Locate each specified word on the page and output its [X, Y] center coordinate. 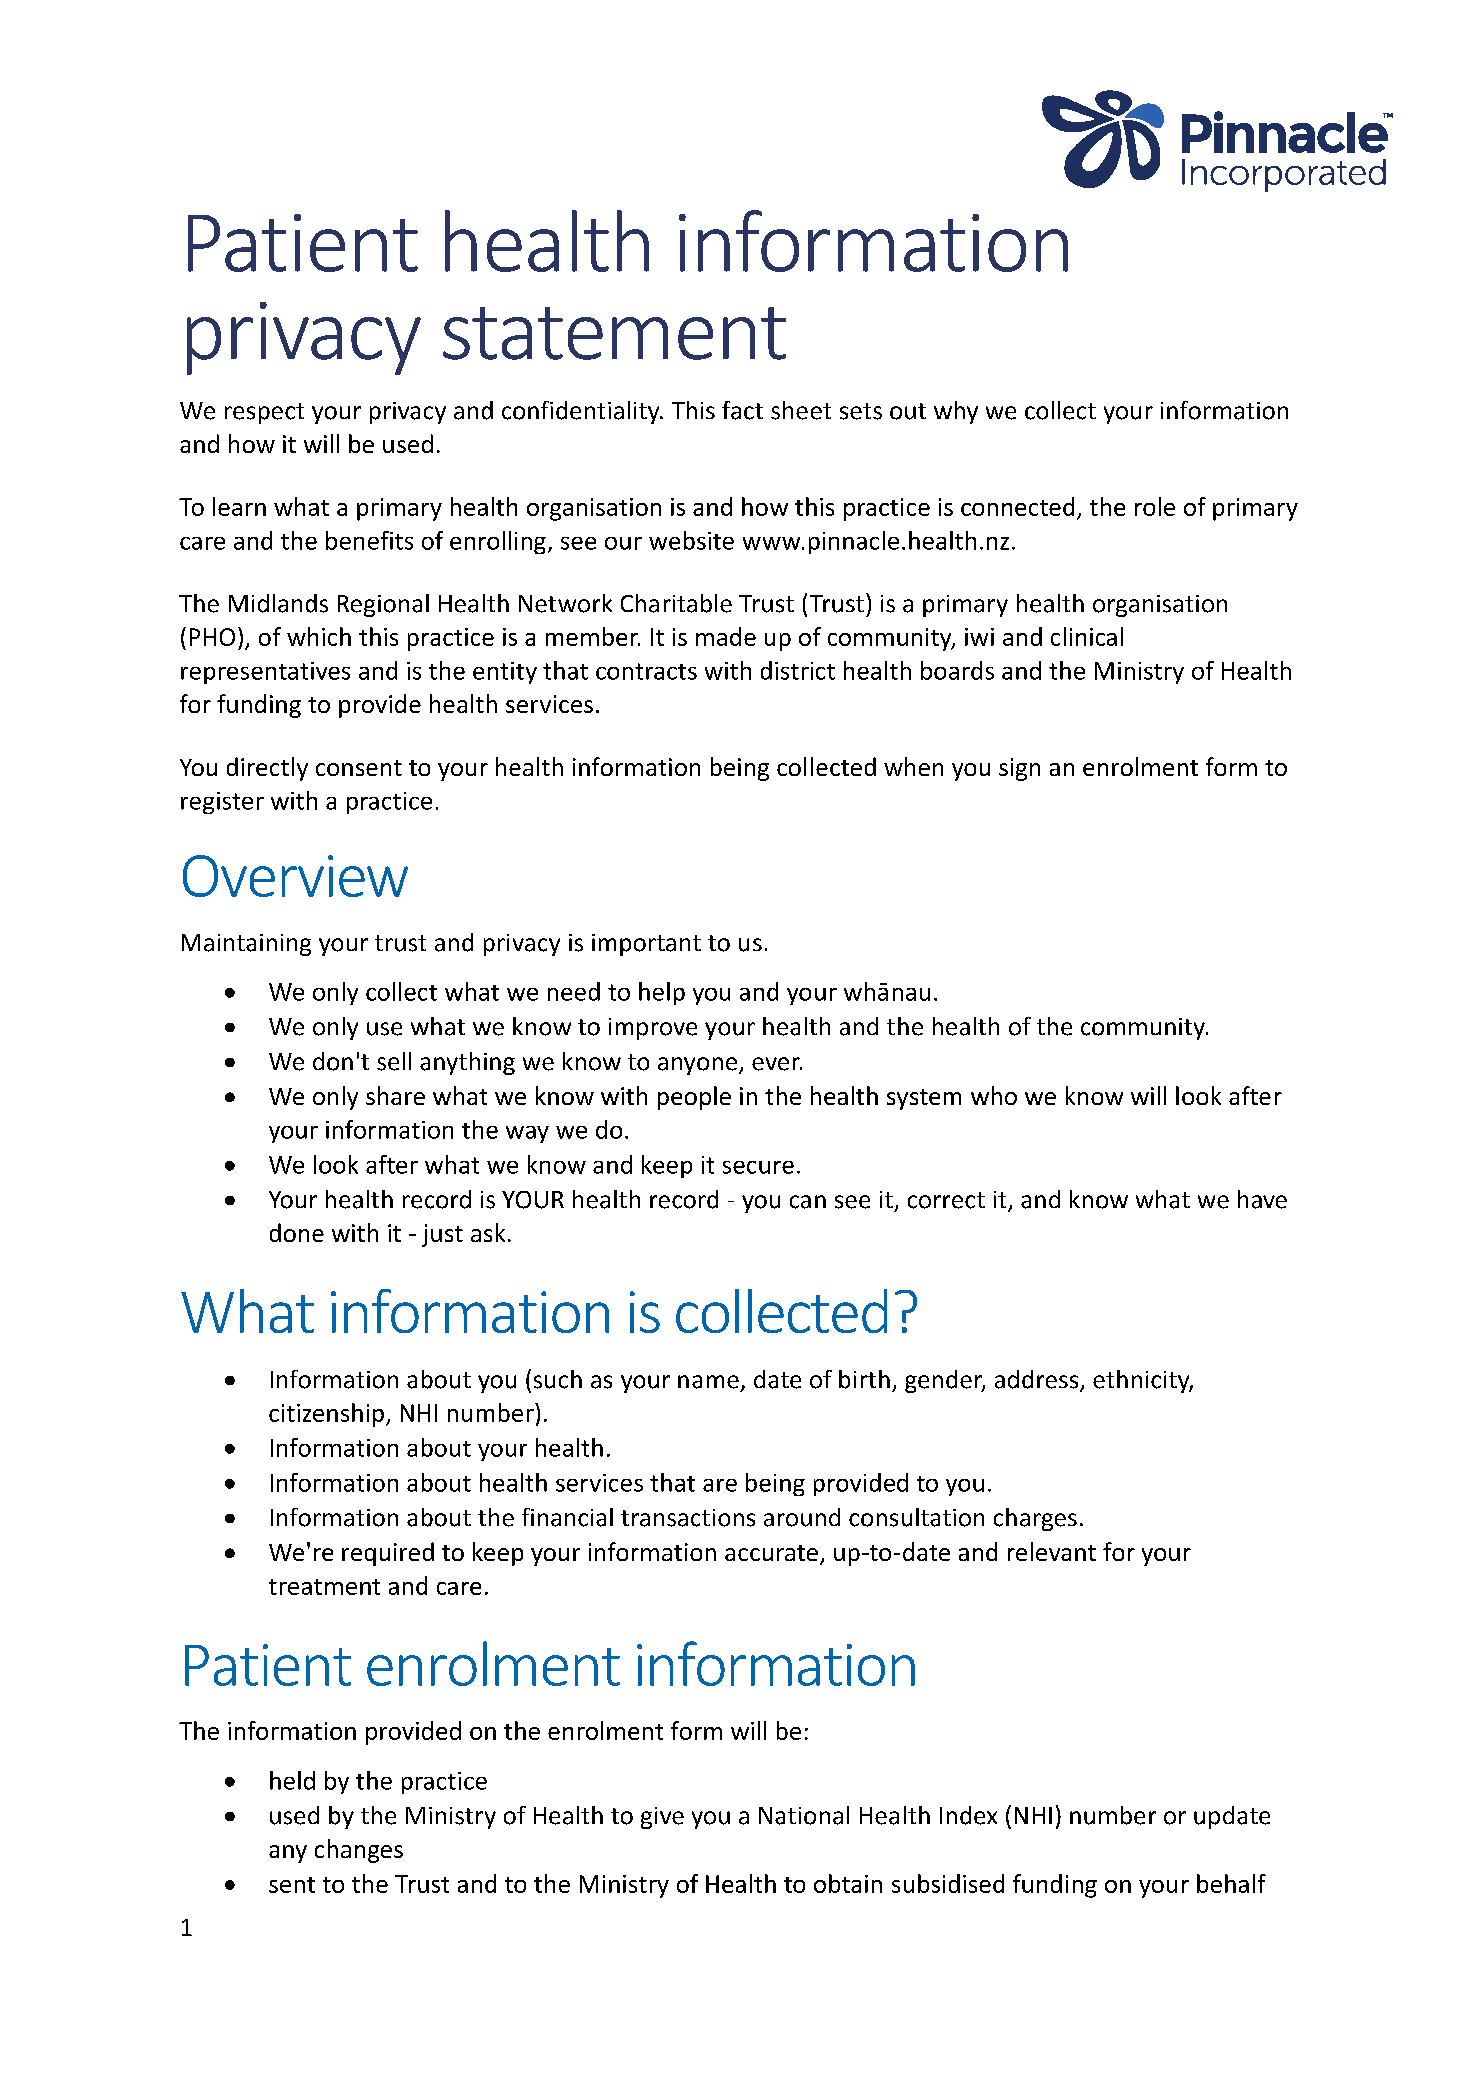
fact [742, 410]
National [804, 1815]
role [1155, 506]
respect [264, 413]
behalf [1231, 1883]
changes [359, 1851]
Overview [295, 876]
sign [1019, 769]
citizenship [326, 1415]
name [708, 1382]
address [1038, 1380]
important [646, 945]
